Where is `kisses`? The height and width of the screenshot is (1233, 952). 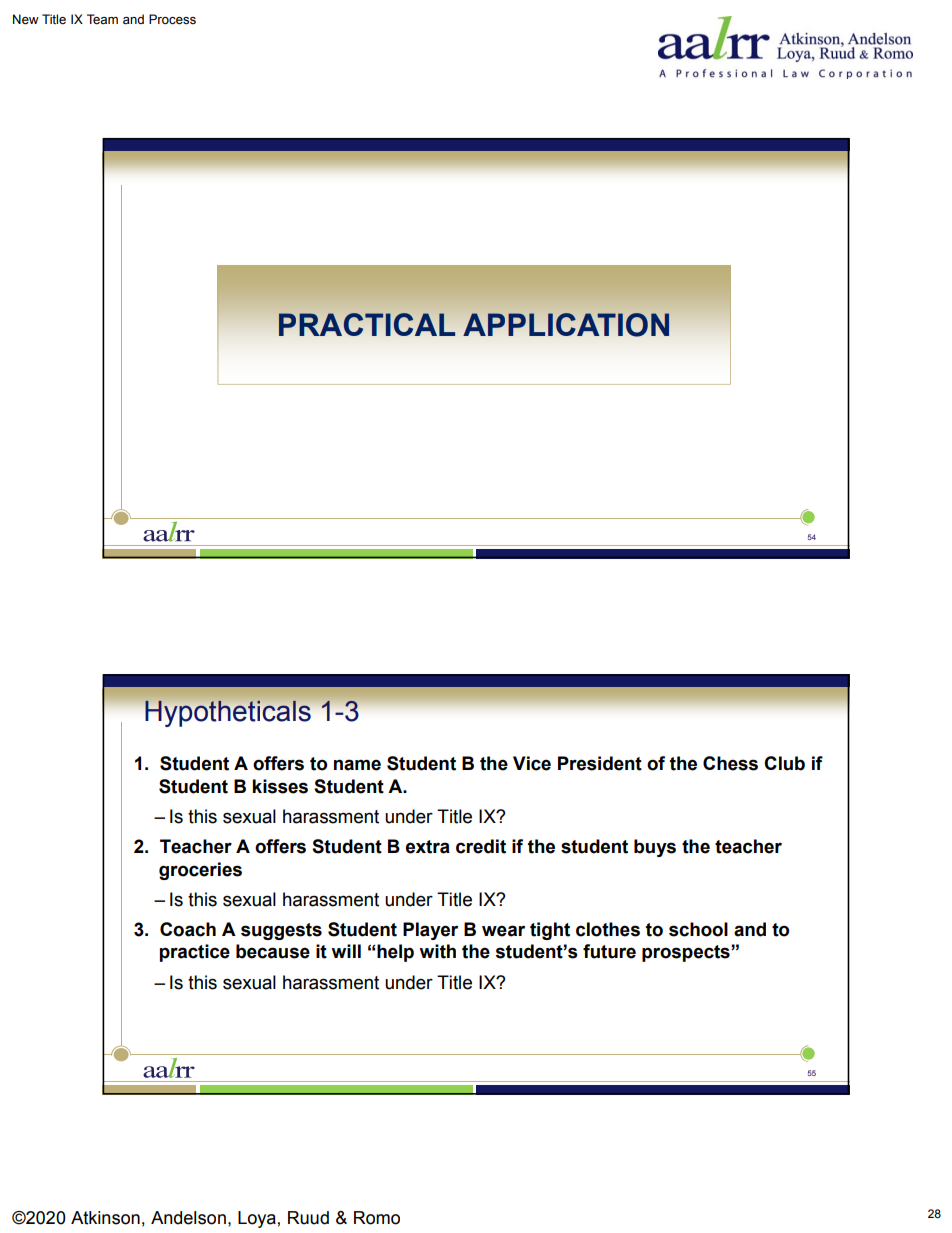 kisses is located at coordinates (280, 786).
